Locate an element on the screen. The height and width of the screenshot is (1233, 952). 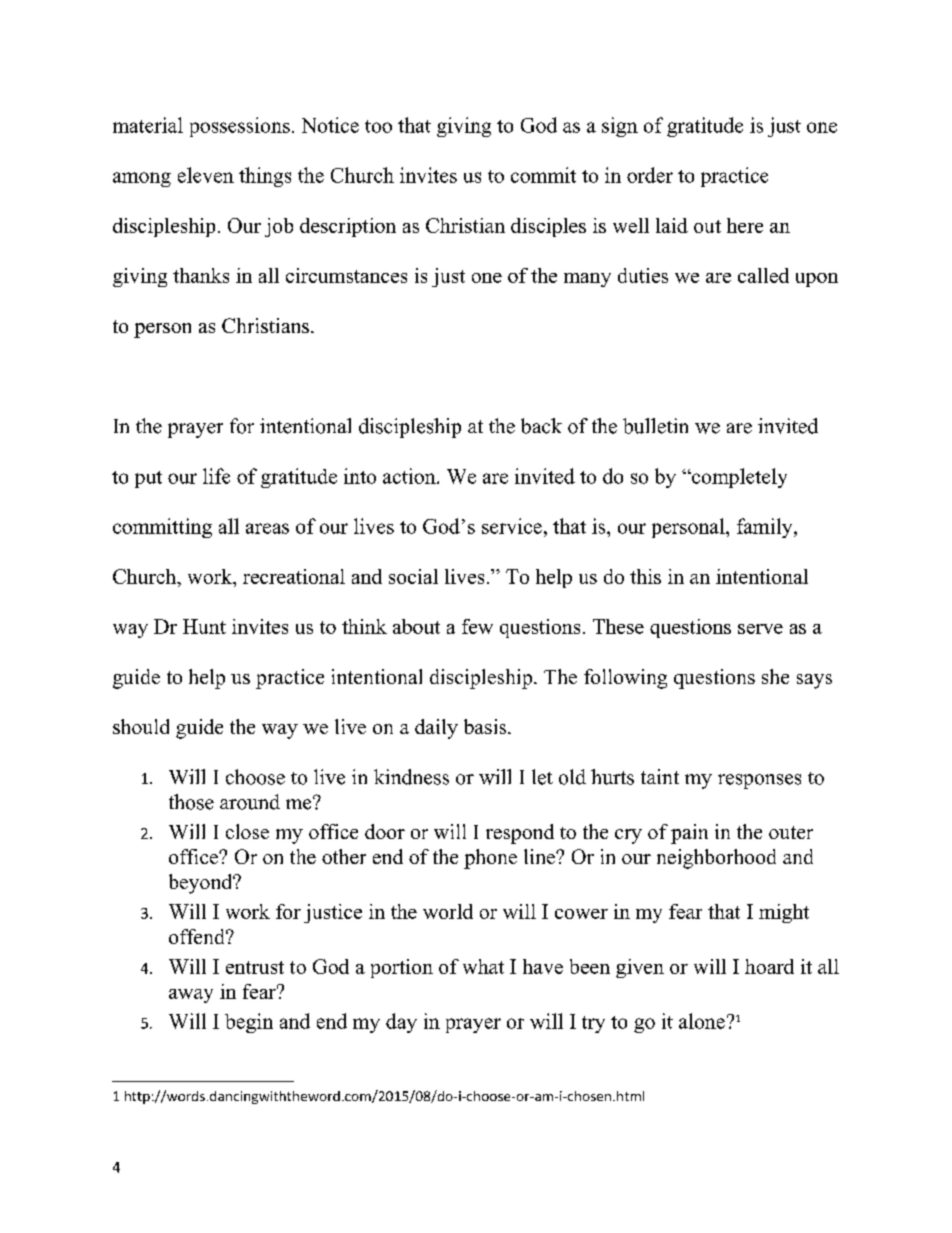
order is located at coordinates (650, 175).
